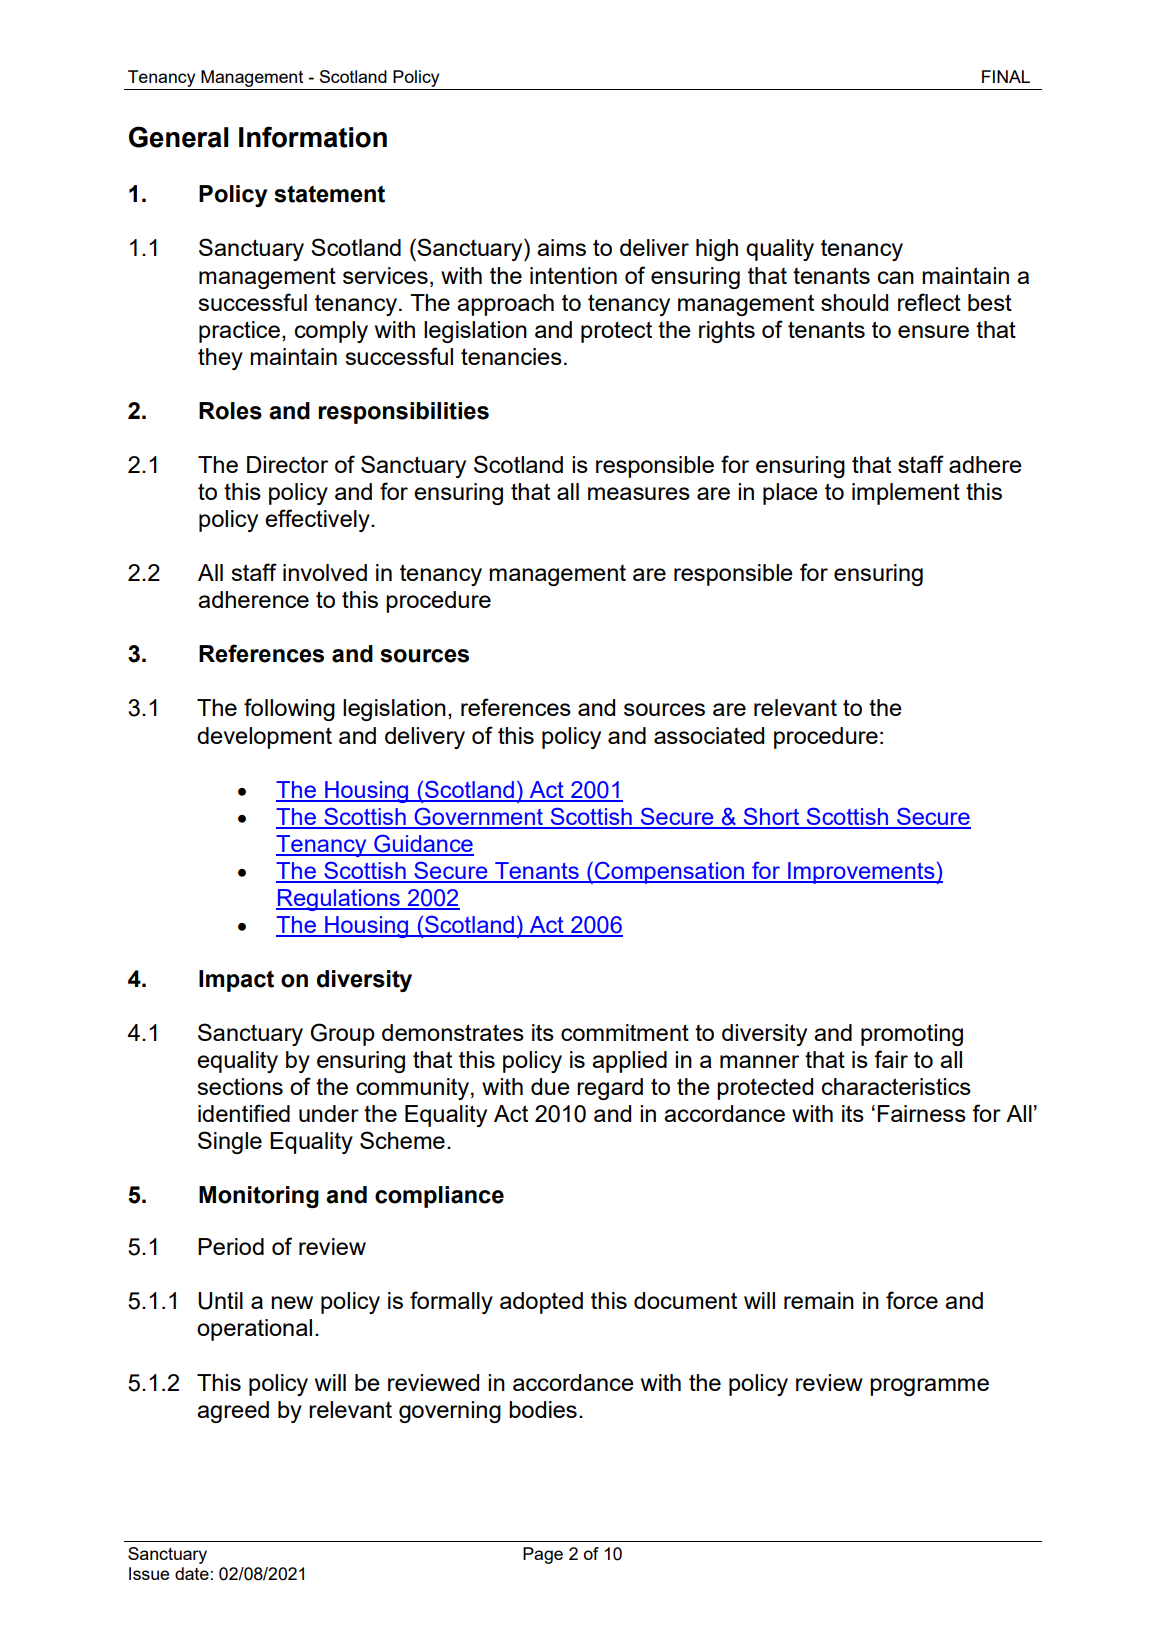 The image size is (1167, 1651). I want to click on Improvements, so click(861, 873).
